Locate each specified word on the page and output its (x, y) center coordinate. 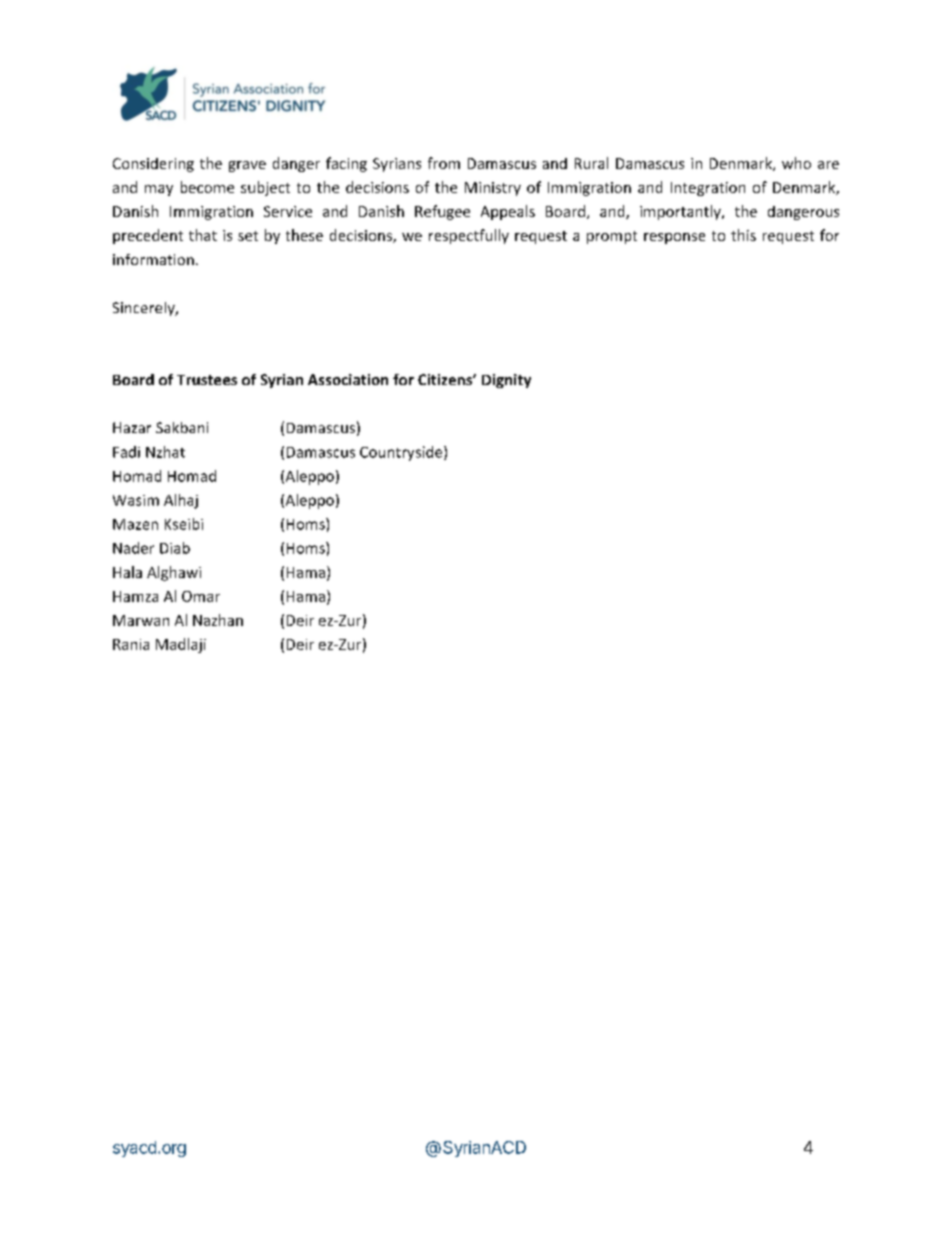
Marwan (141, 620)
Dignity (506, 381)
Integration (708, 189)
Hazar (132, 427)
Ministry (493, 189)
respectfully (469, 236)
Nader (133, 548)
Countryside (402, 453)
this (743, 235)
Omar (201, 596)
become (207, 187)
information (153, 259)
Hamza (135, 596)
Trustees (207, 380)
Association (348, 379)
